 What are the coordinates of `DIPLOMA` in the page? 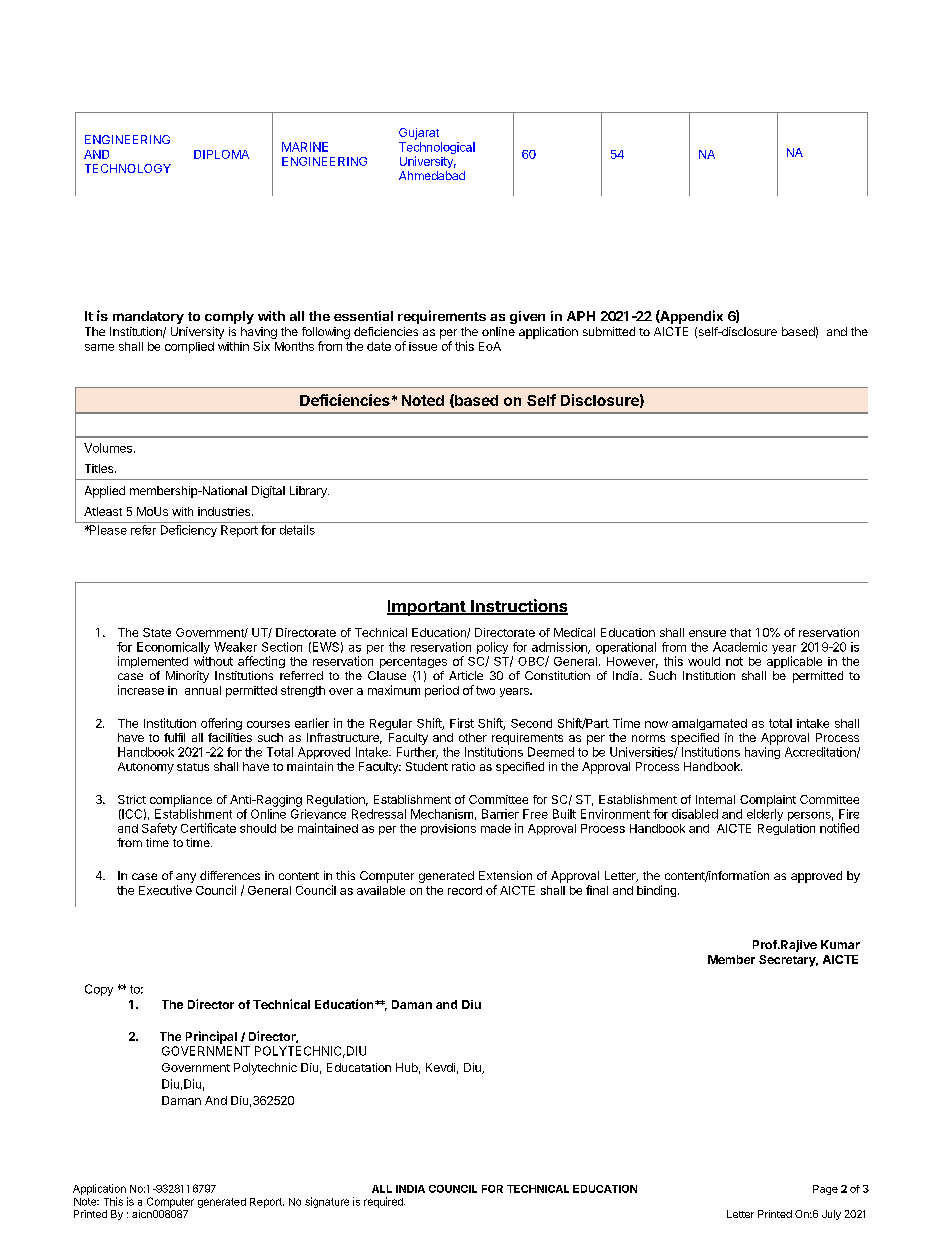 It's located at (221, 154).
